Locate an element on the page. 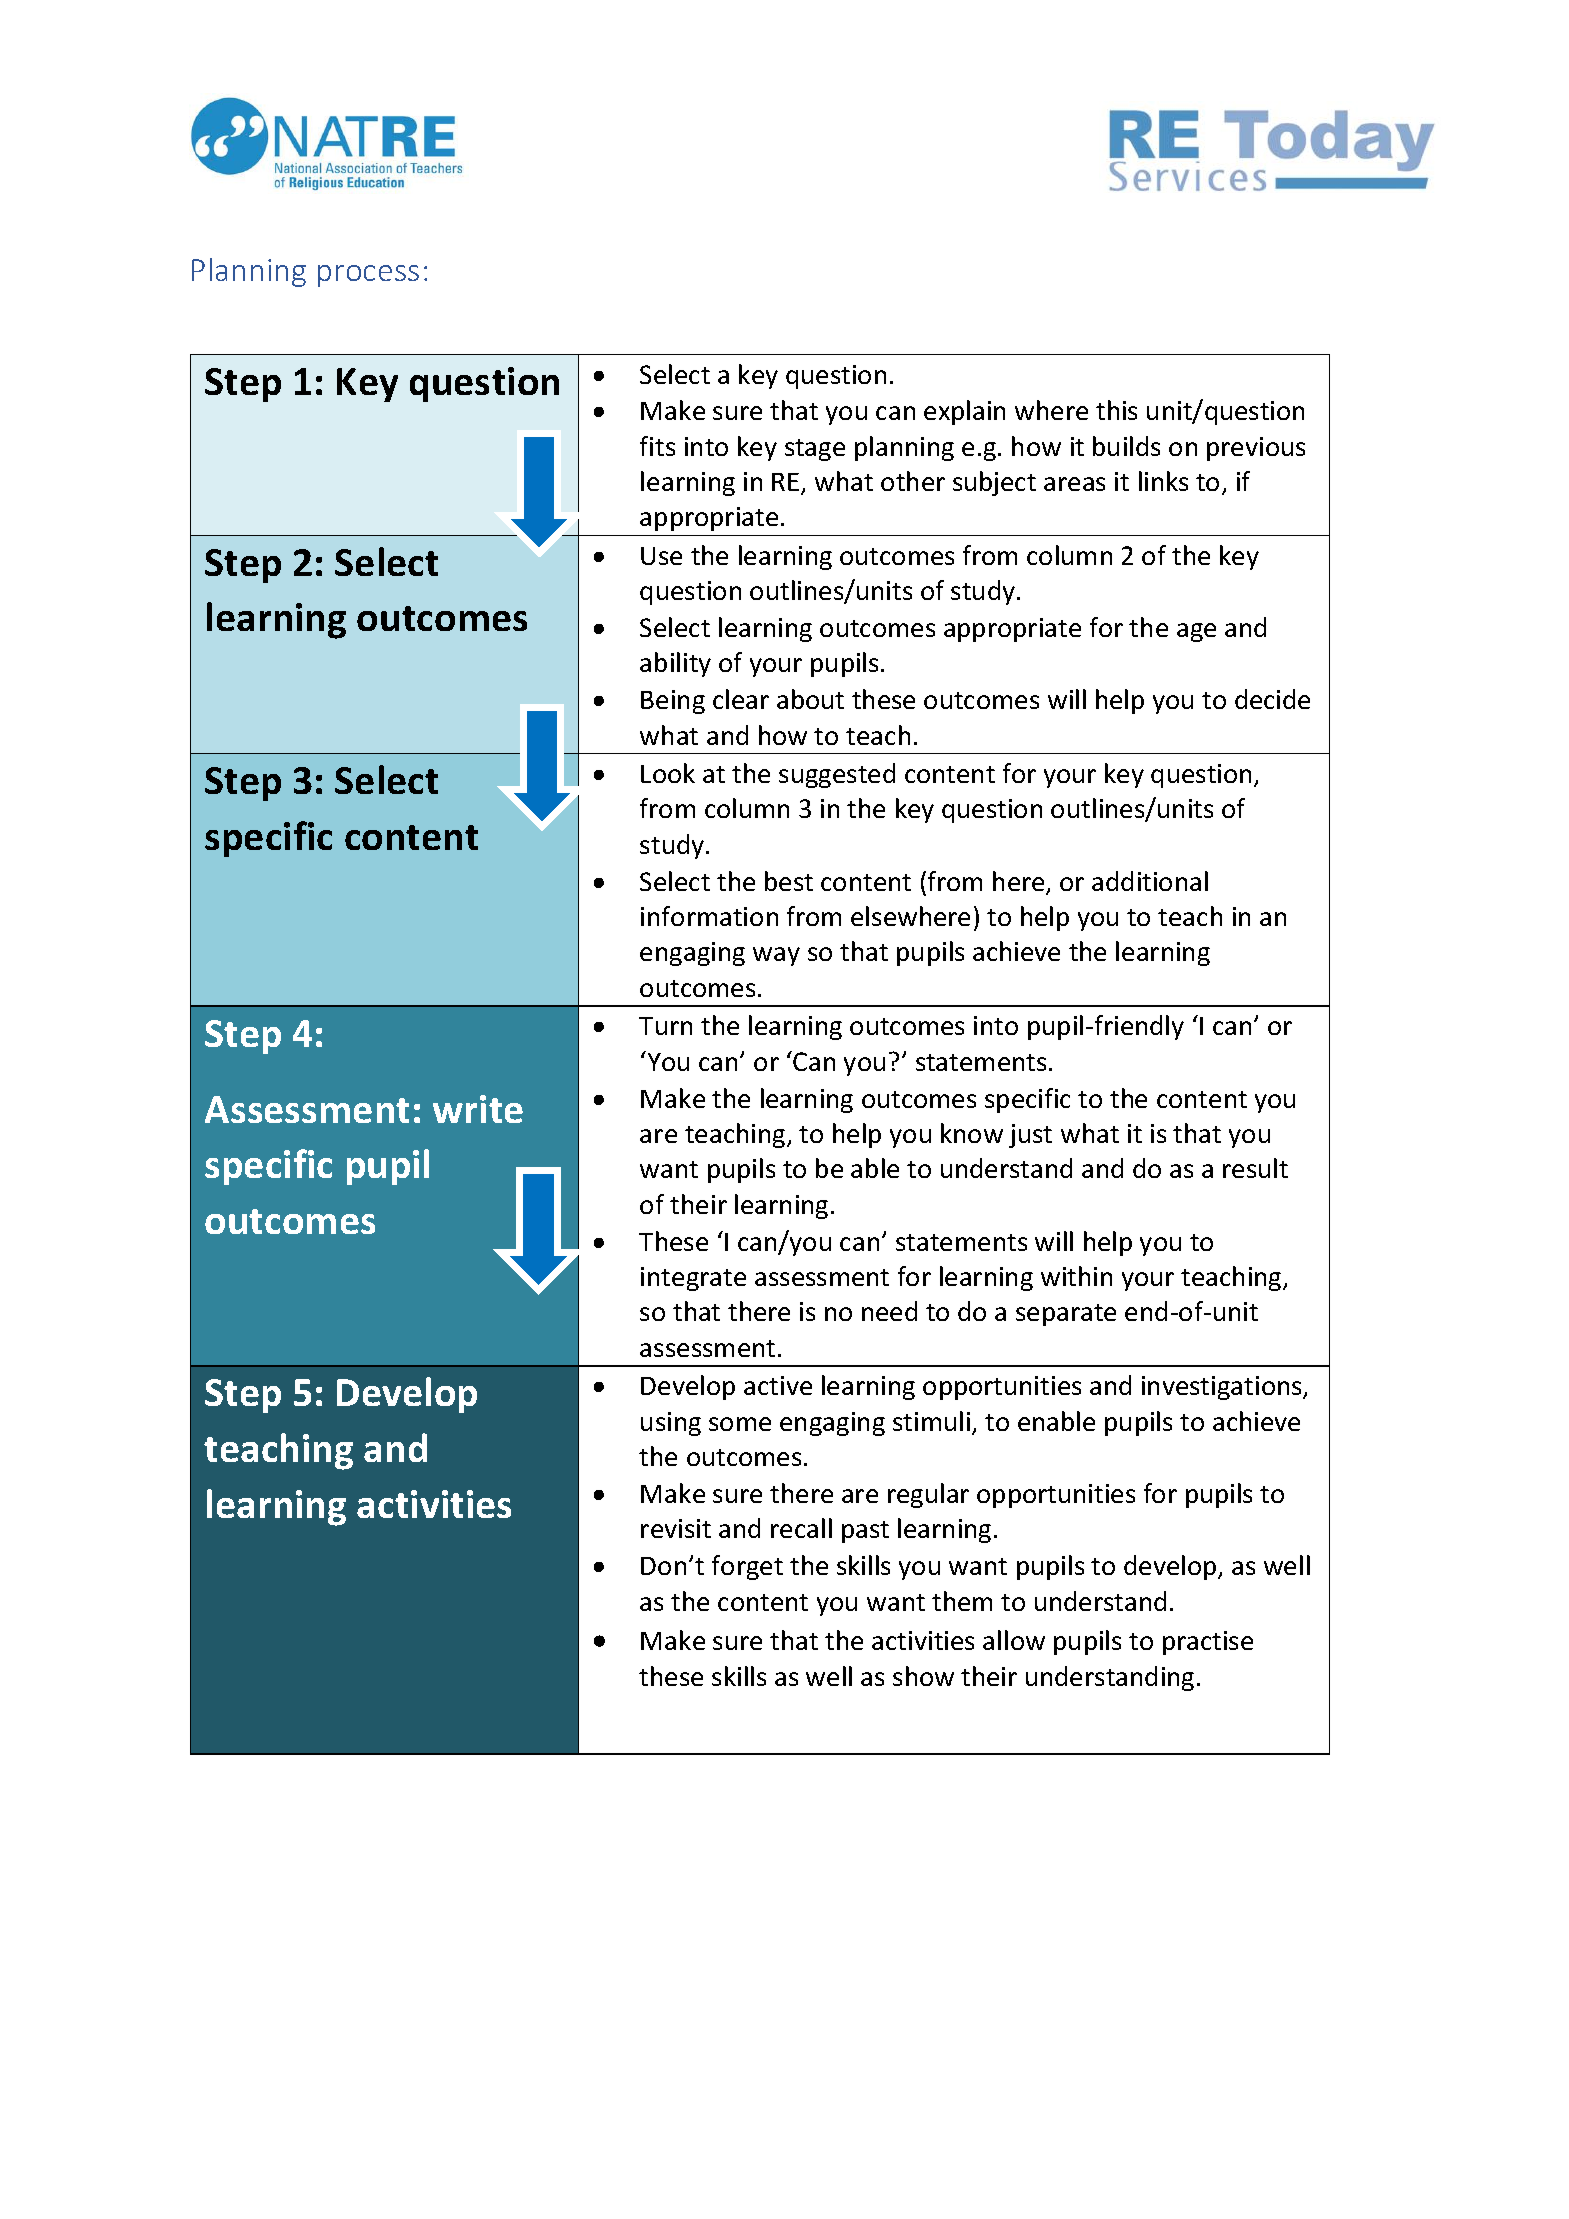 The height and width of the document is (2219, 1569). this is located at coordinates (1116, 410).
